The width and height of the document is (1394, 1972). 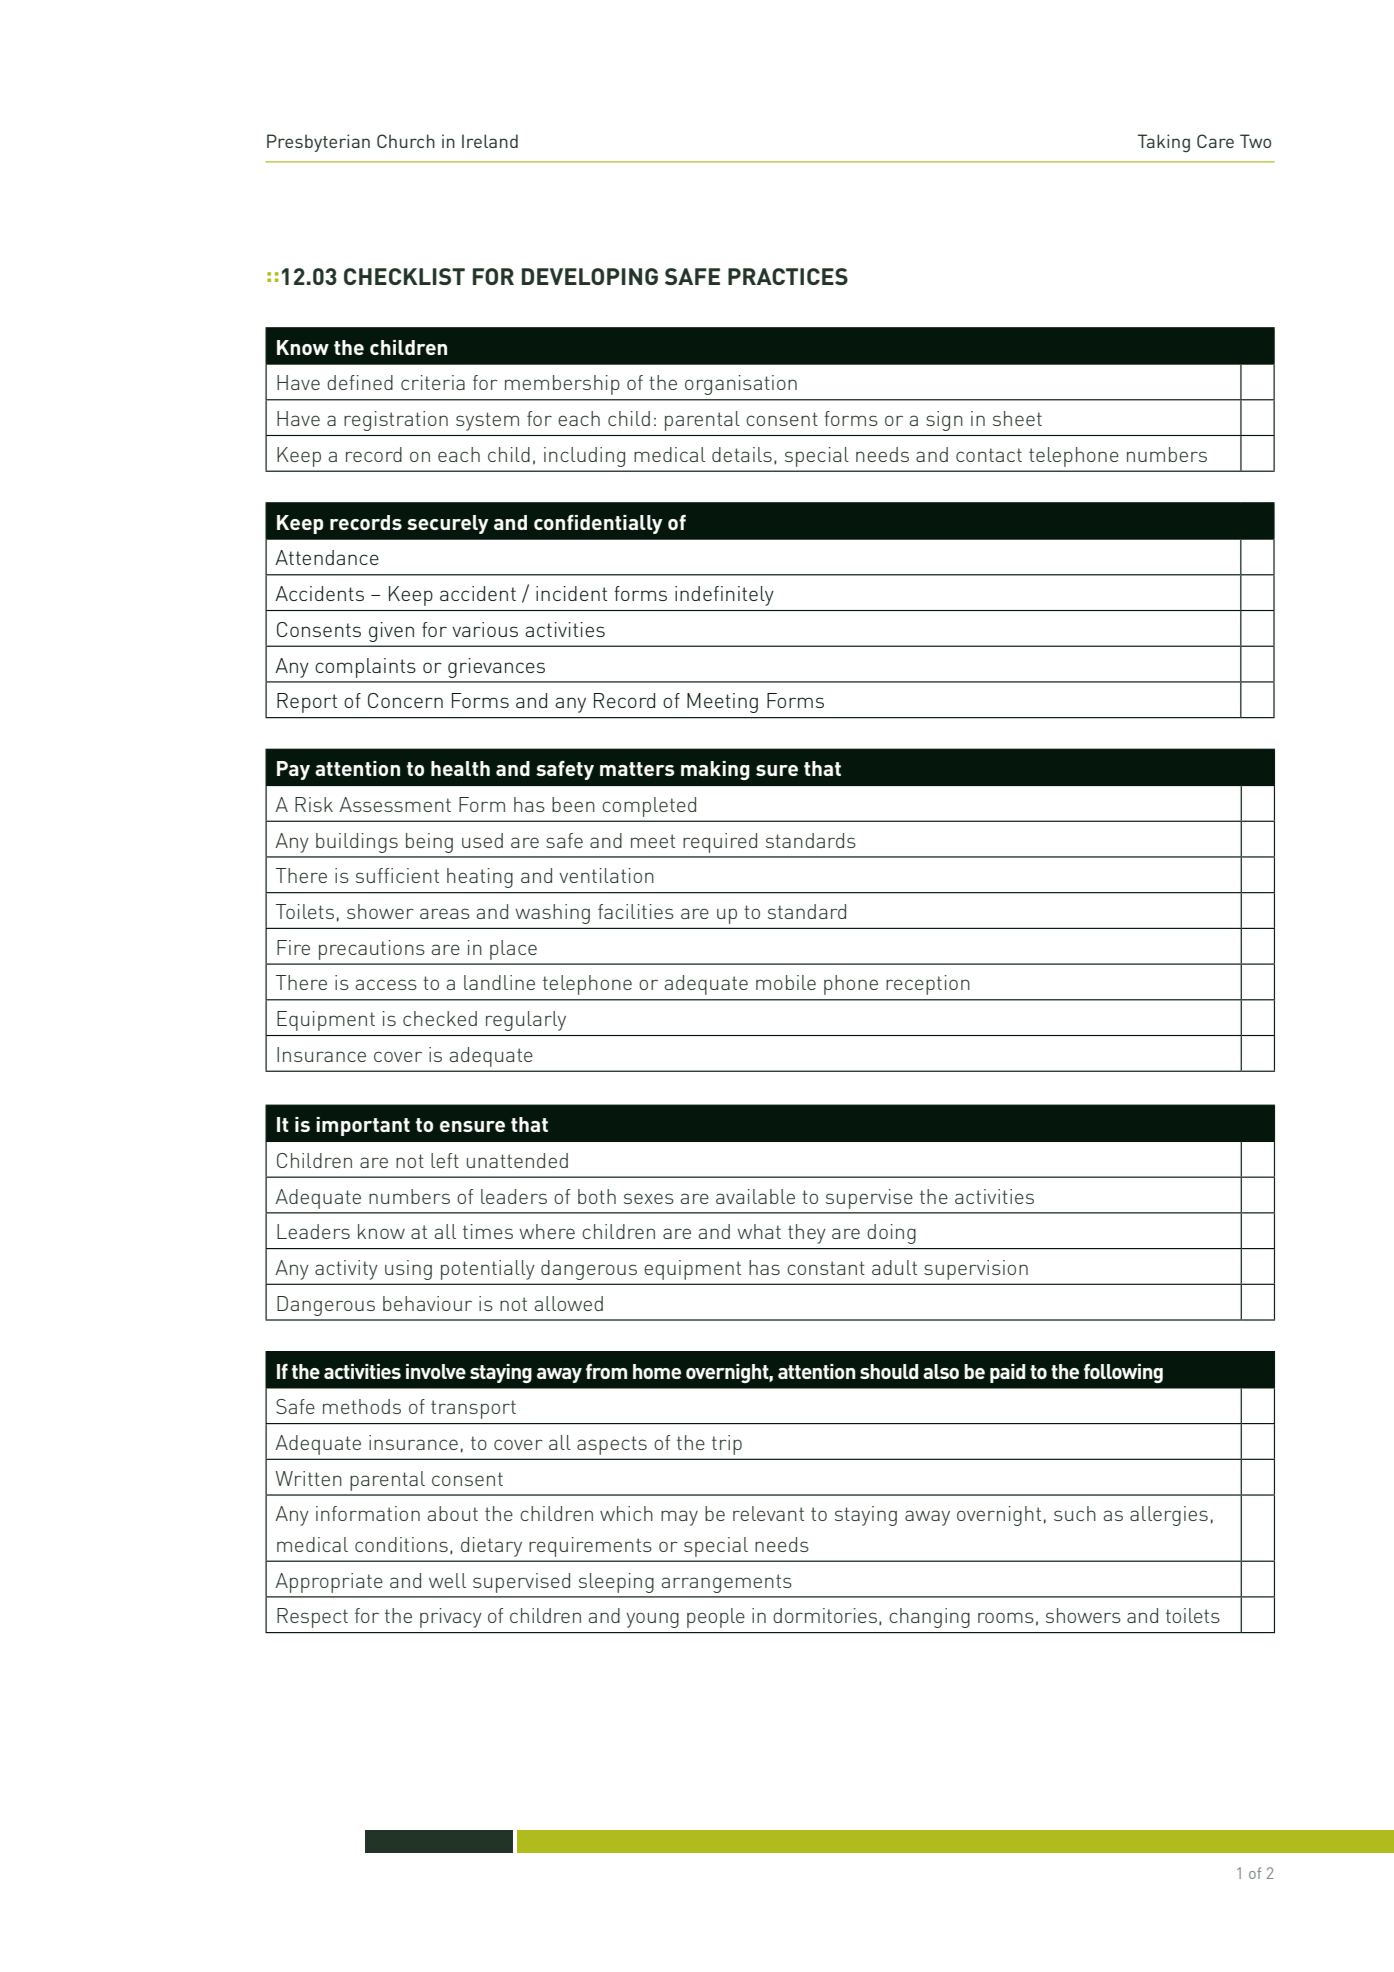 I want to click on Taking, so click(x=1164, y=143).
